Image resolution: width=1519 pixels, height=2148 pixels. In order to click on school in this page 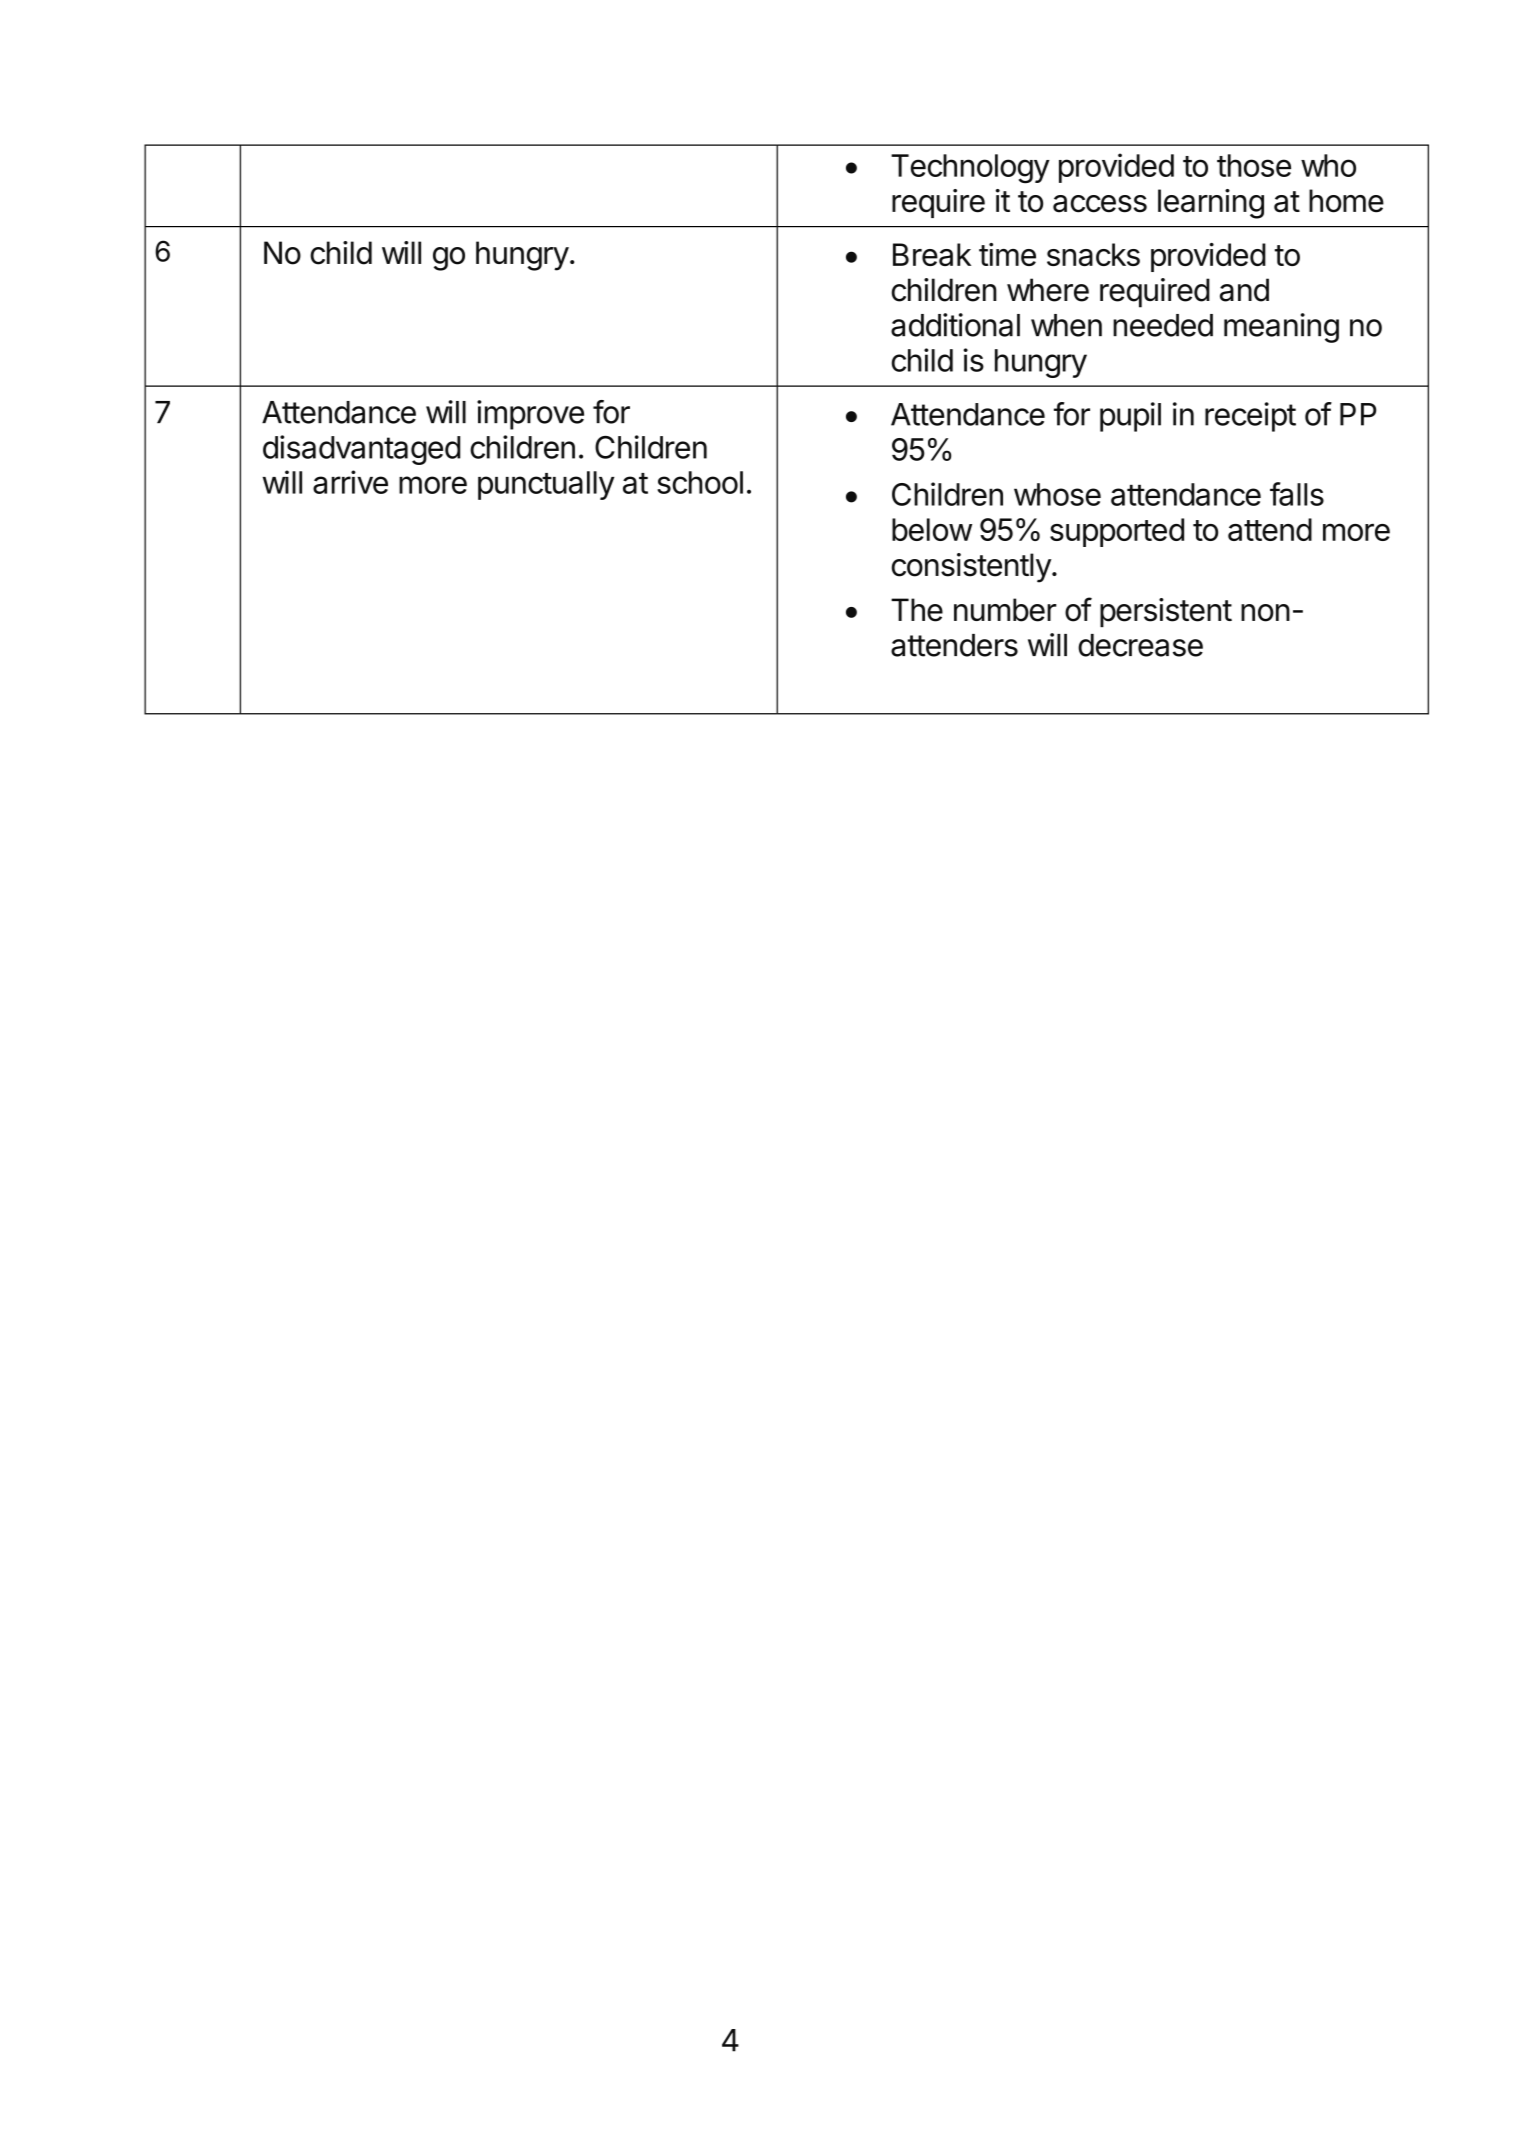, I will do `click(700, 482)`.
